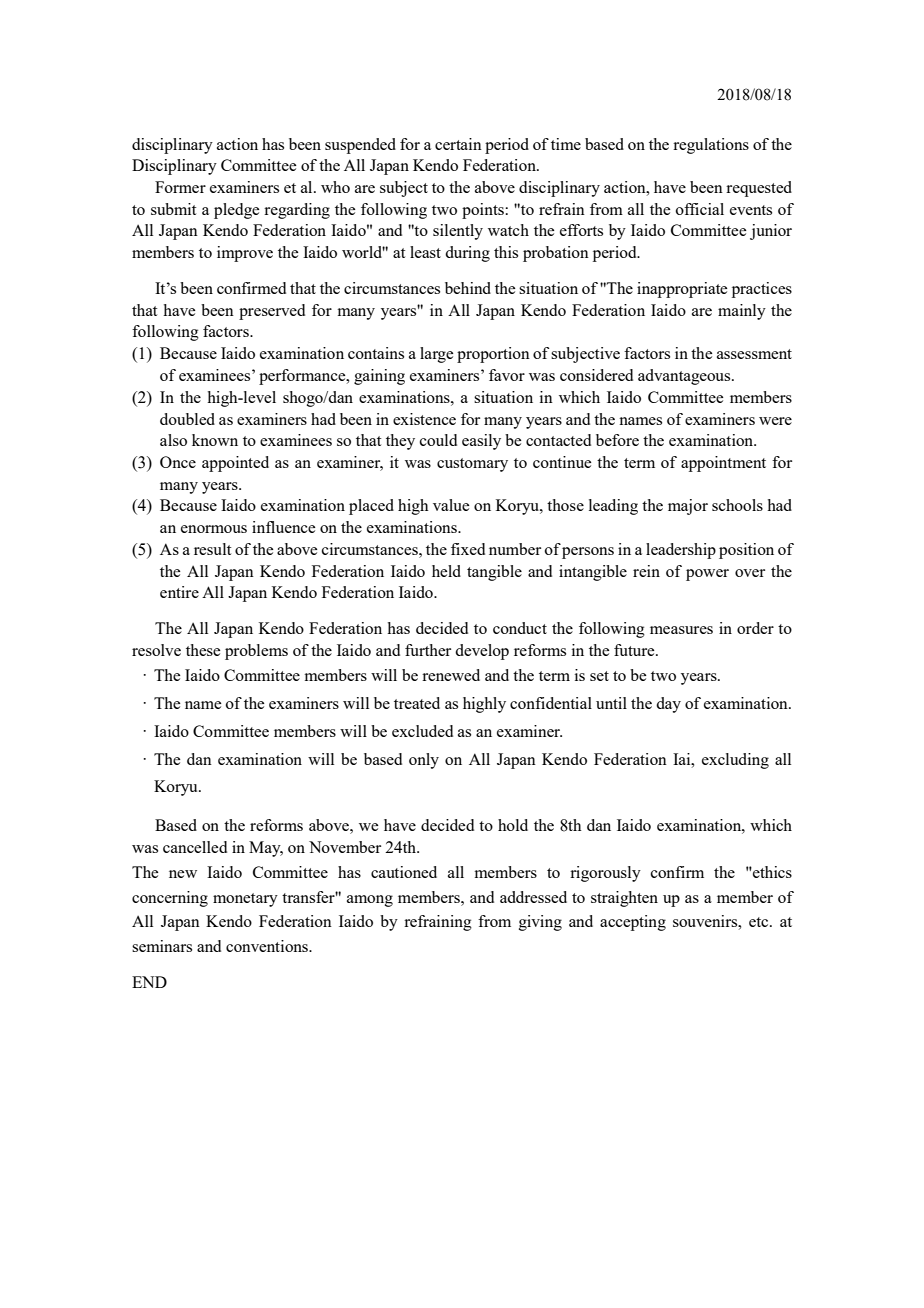 The image size is (924, 1308). I want to click on etc, so click(760, 922).
